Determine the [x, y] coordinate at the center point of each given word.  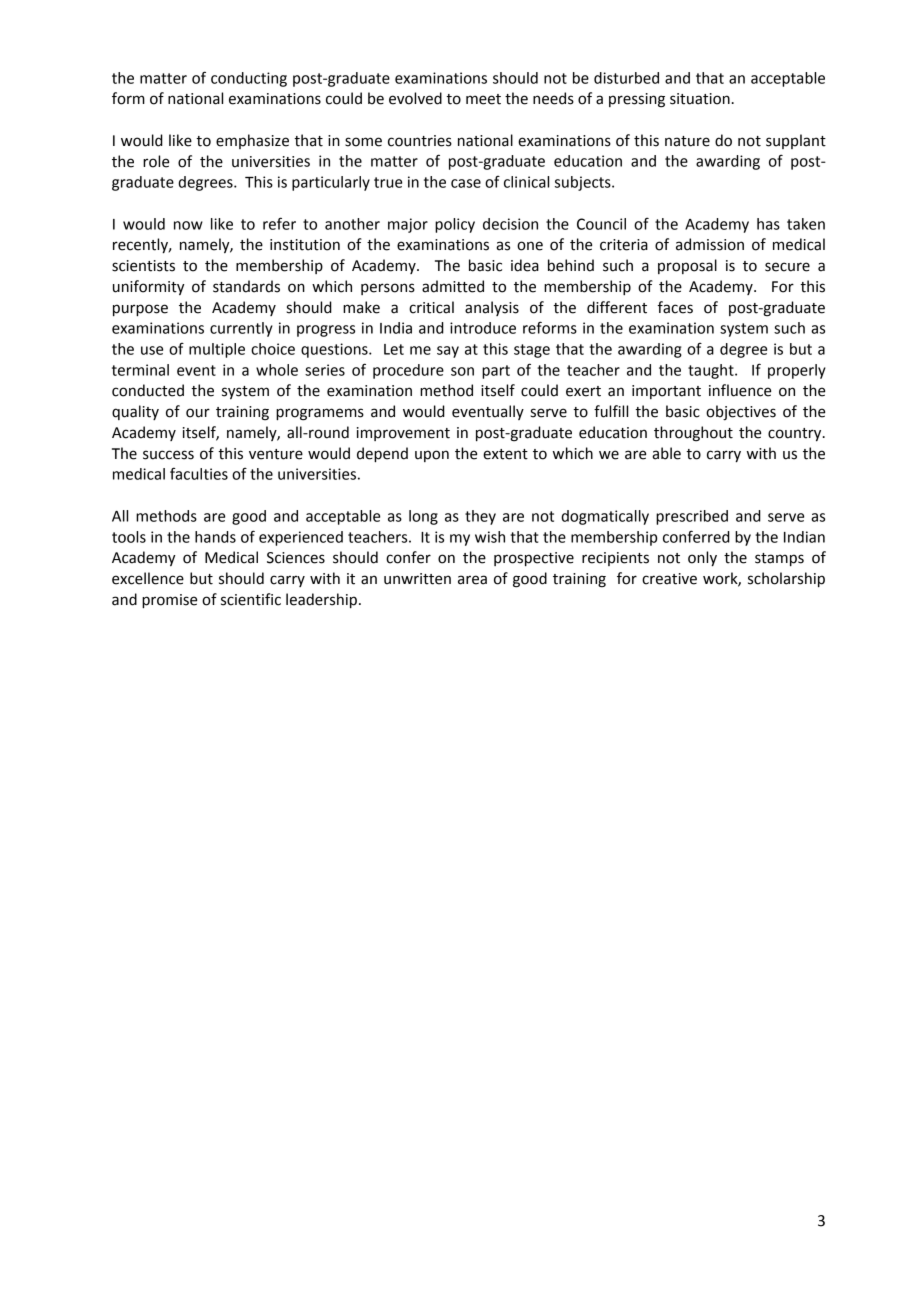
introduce [483, 328]
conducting [249, 79]
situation [700, 99]
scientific [251, 599]
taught [712, 371]
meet [483, 99]
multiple [217, 350]
